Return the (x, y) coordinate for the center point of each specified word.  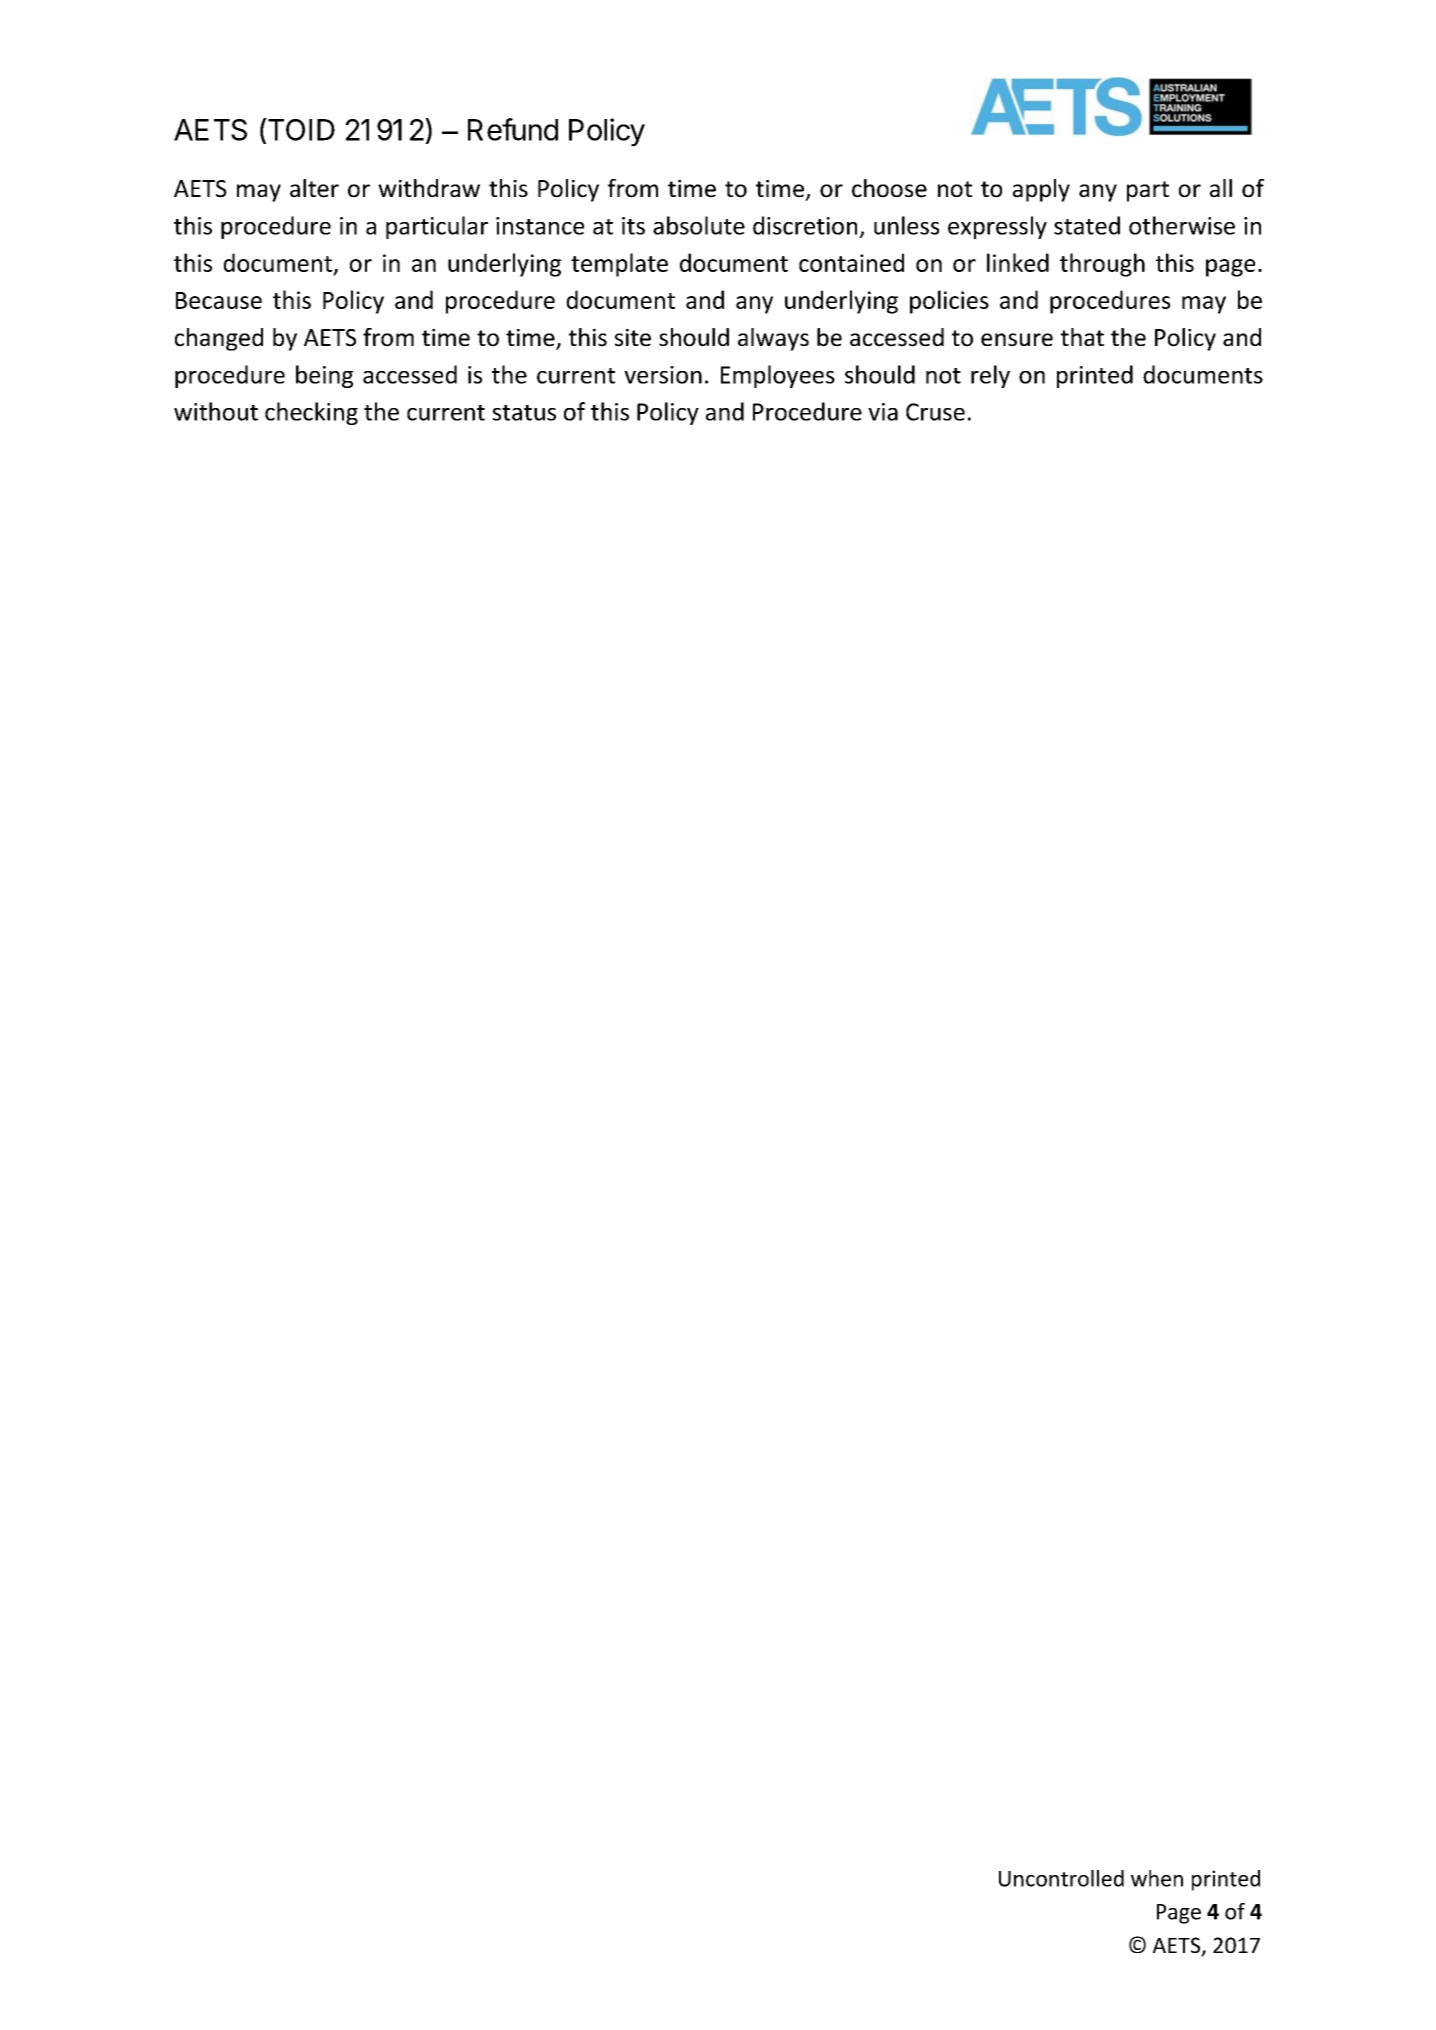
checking (311, 413)
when (1157, 1878)
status (524, 413)
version (663, 375)
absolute (699, 225)
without (216, 411)
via (883, 412)
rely (990, 376)
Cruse (935, 412)
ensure (1017, 340)
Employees (778, 376)
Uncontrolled (1061, 1878)
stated (1087, 225)
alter (314, 188)
